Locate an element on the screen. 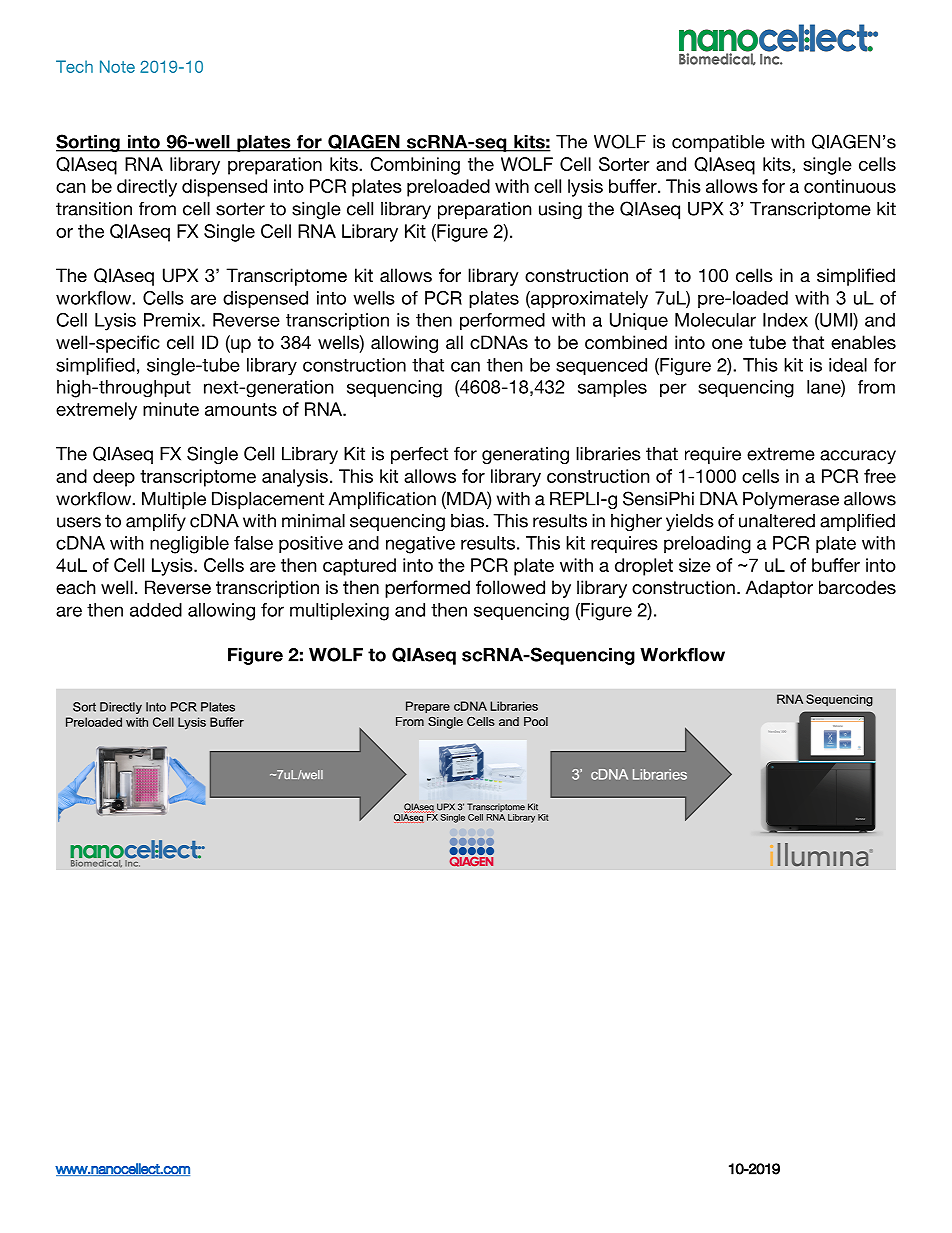 The image size is (952, 1233). combined is located at coordinates (626, 342).
